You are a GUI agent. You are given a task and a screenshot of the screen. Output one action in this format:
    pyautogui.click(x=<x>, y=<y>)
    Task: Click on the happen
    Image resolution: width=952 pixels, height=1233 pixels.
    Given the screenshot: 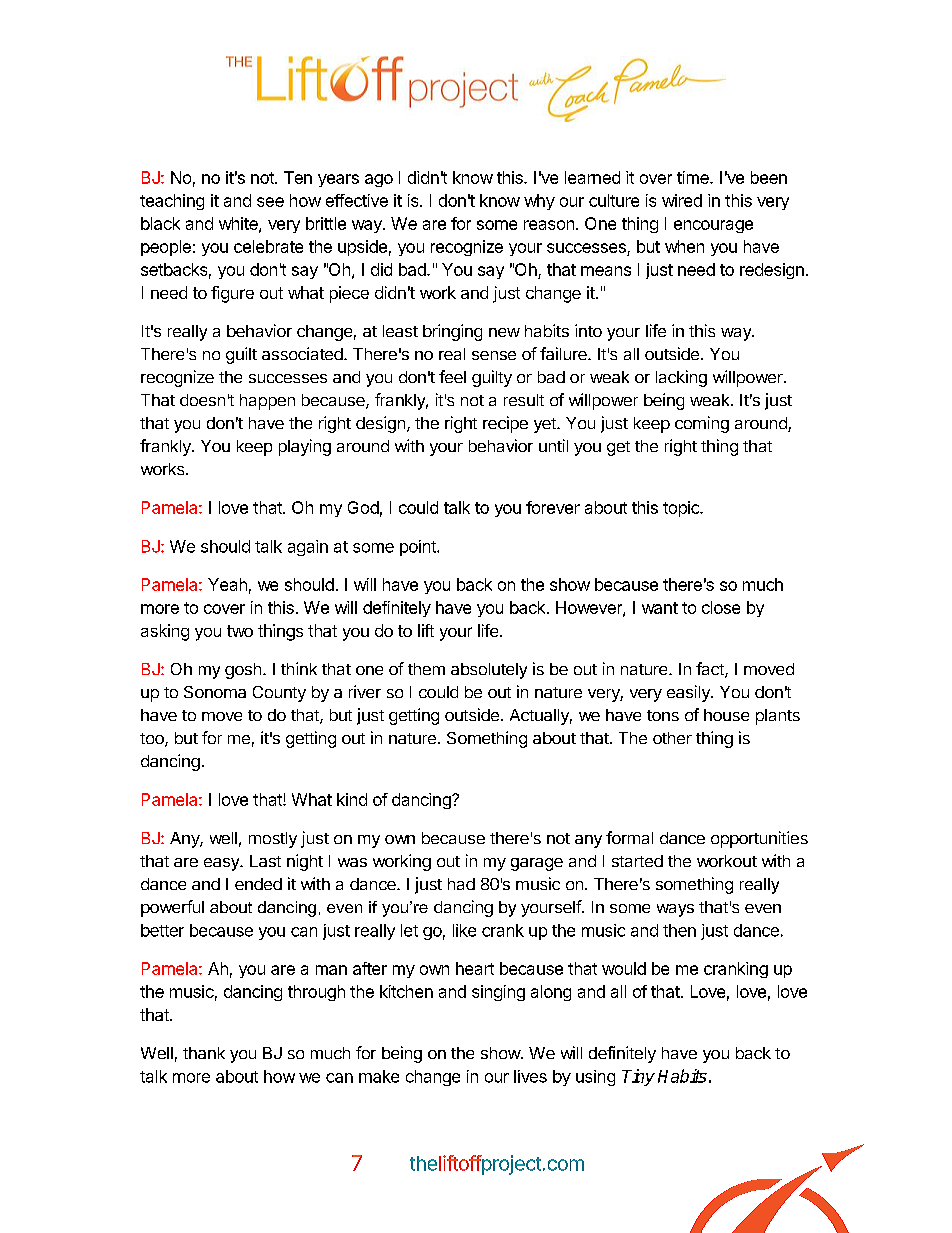 What is the action you would take?
    pyautogui.click(x=267, y=402)
